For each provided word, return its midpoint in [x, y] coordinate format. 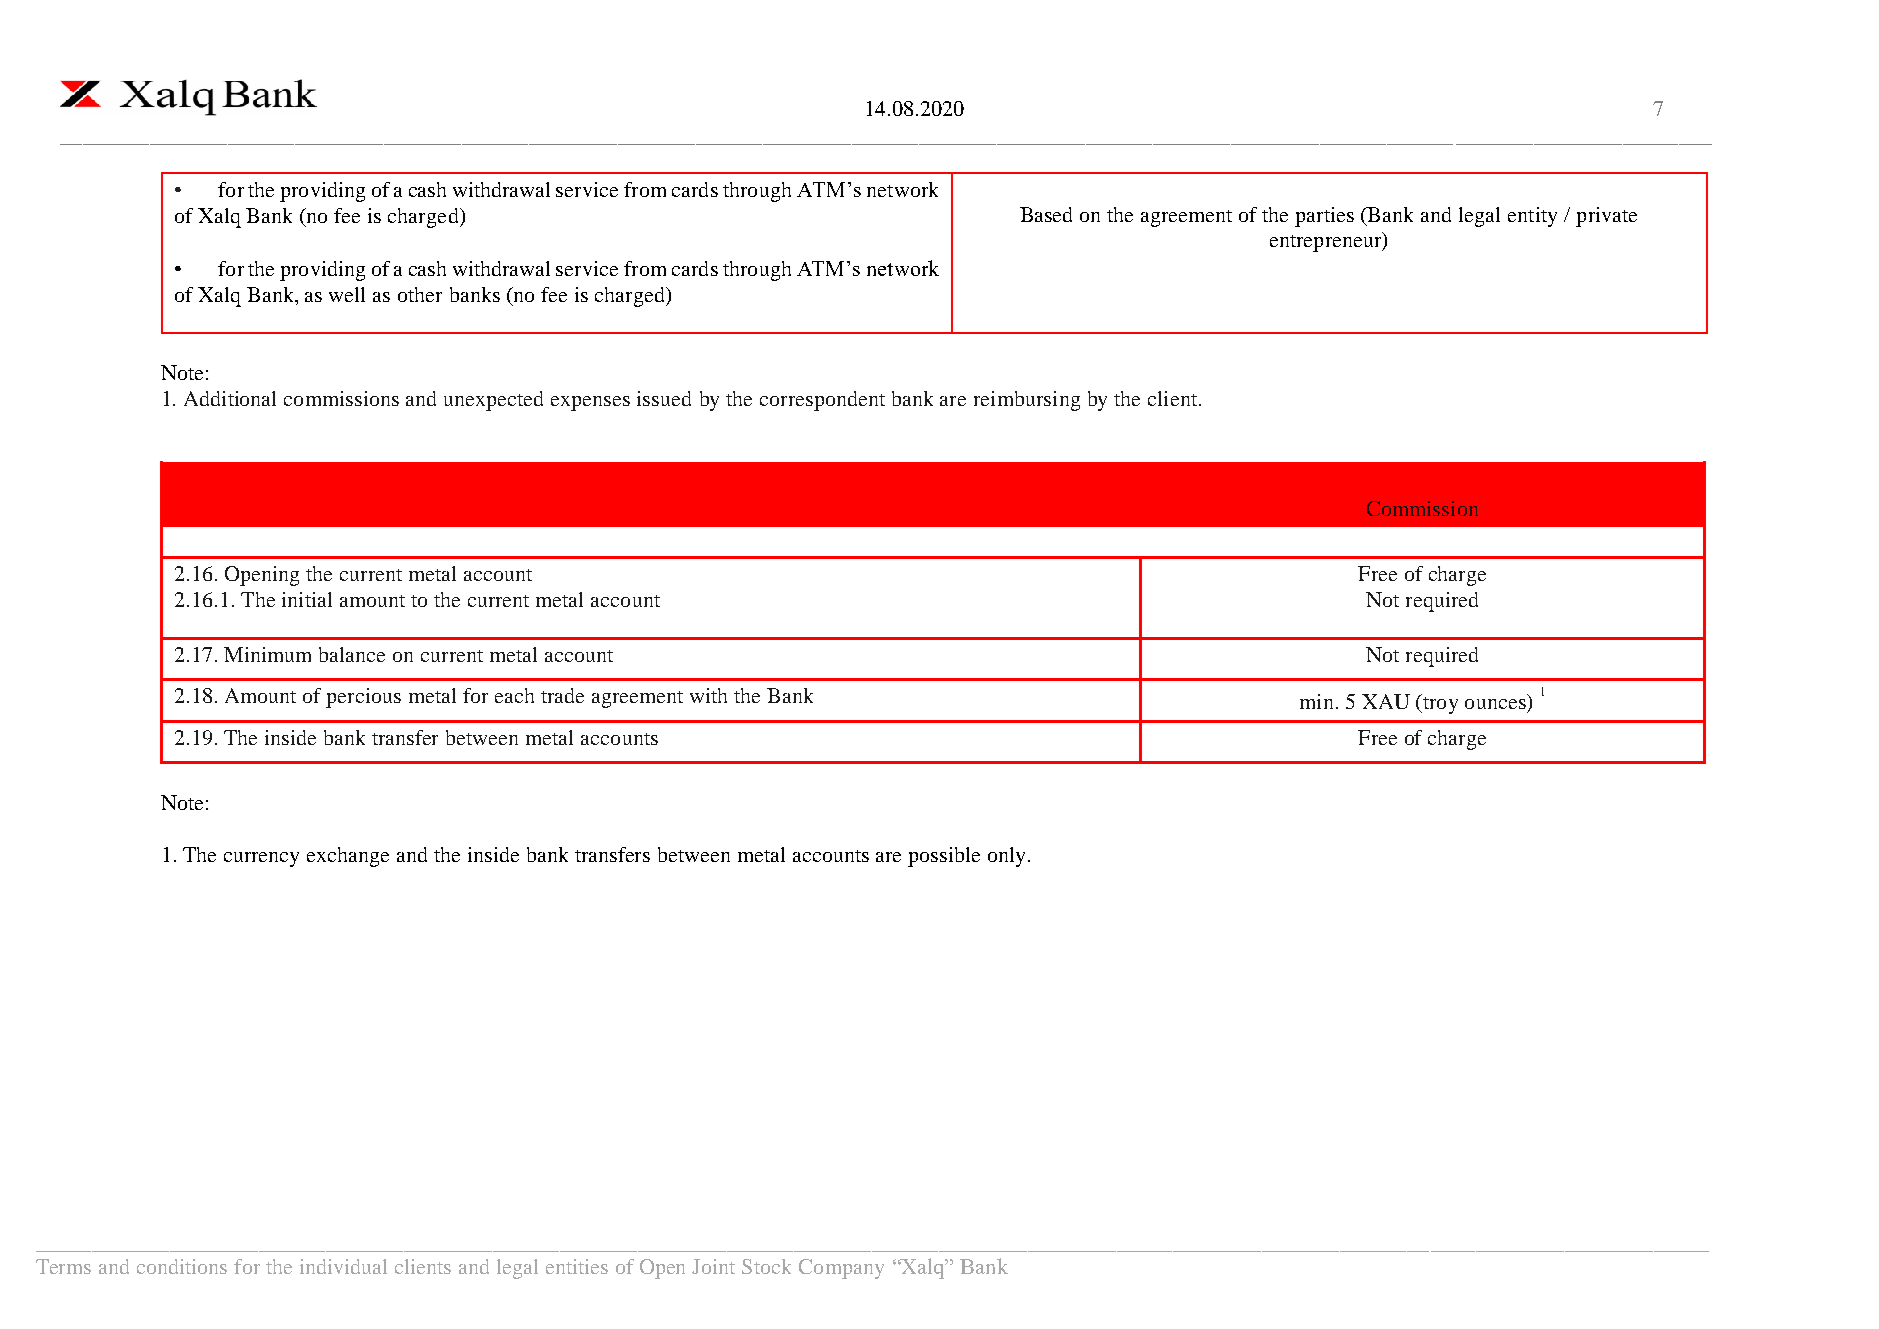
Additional [230, 398]
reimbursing [1027, 401]
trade [562, 695]
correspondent [822, 401]
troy [1439, 704]
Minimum [267, 654]
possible [944, 857]
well [347, 294]
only [1008, 857]
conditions [182, 1266]
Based [1046, 214]
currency [261, 859]
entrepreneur [1327, 242]
